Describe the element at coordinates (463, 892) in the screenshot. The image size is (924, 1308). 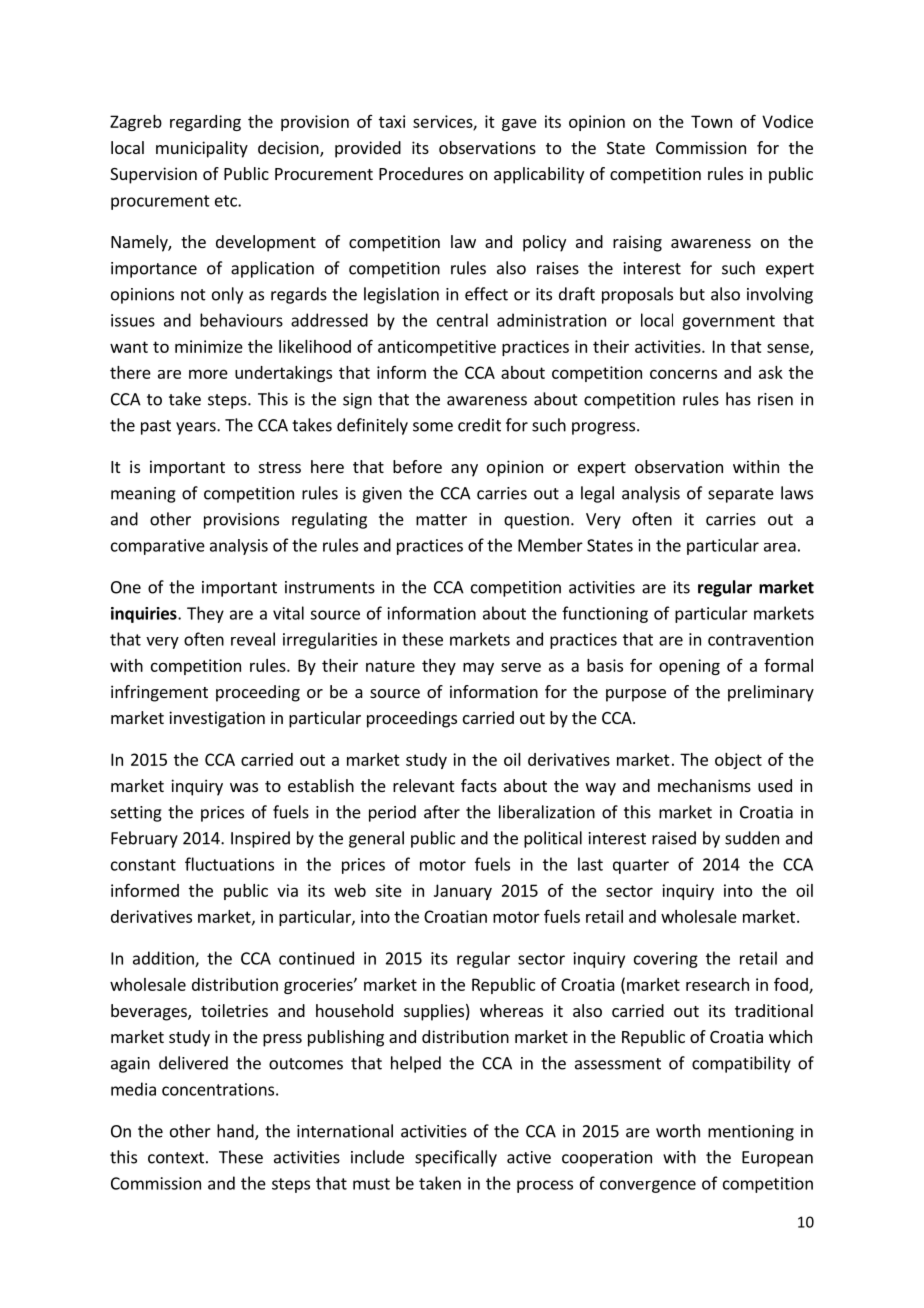
I see `January` at that location.
